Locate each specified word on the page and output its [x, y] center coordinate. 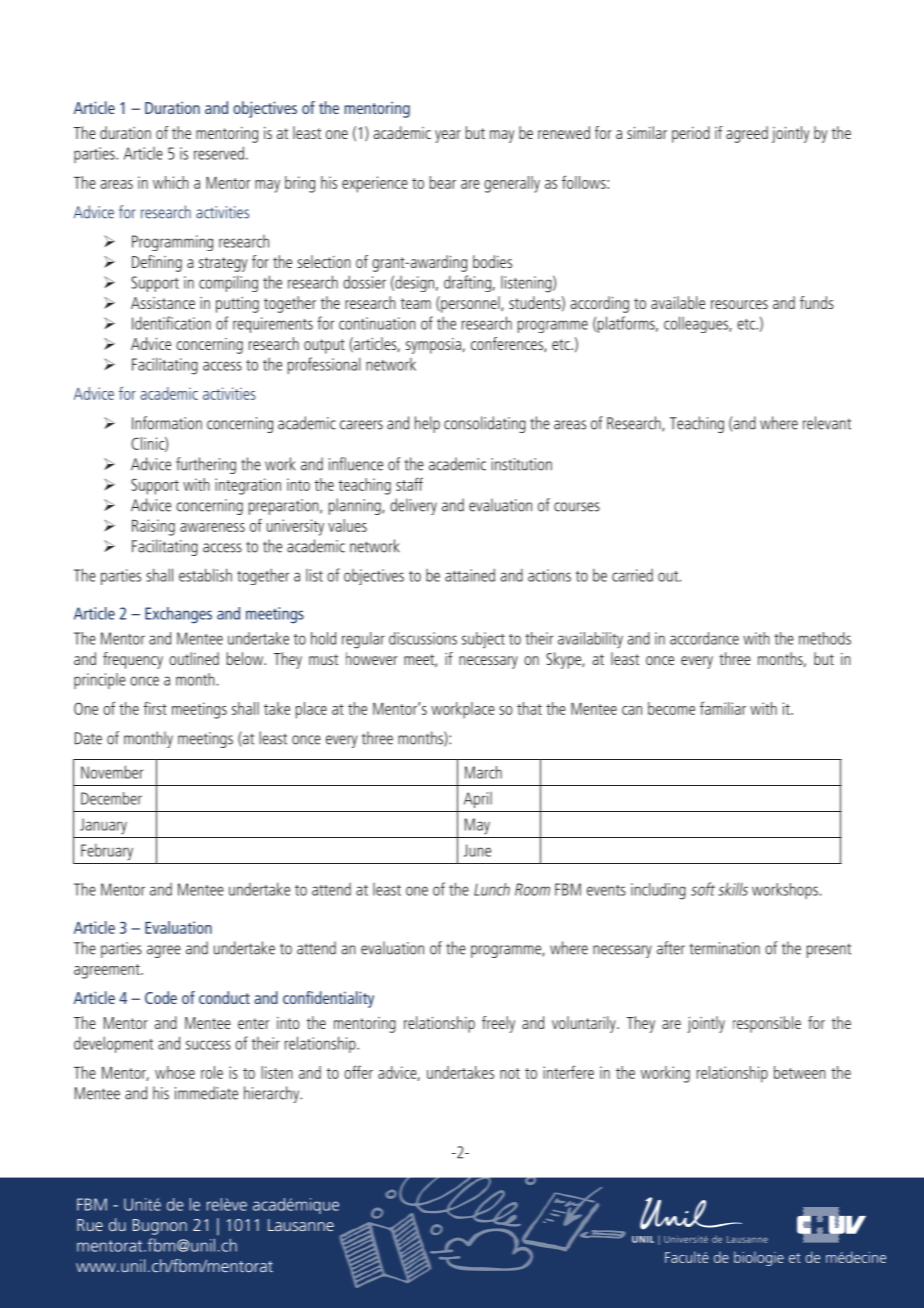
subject [483, 640]
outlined [194, 658]
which [171, 182]
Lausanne [301, 1225]
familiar [723, 708]
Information [167, 423]
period [691, 134]
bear [443, 182]
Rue [90, 1225]
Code [161, 997]
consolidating [485, 424]
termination [725, 948]
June [477, 850]
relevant [827, 423]
